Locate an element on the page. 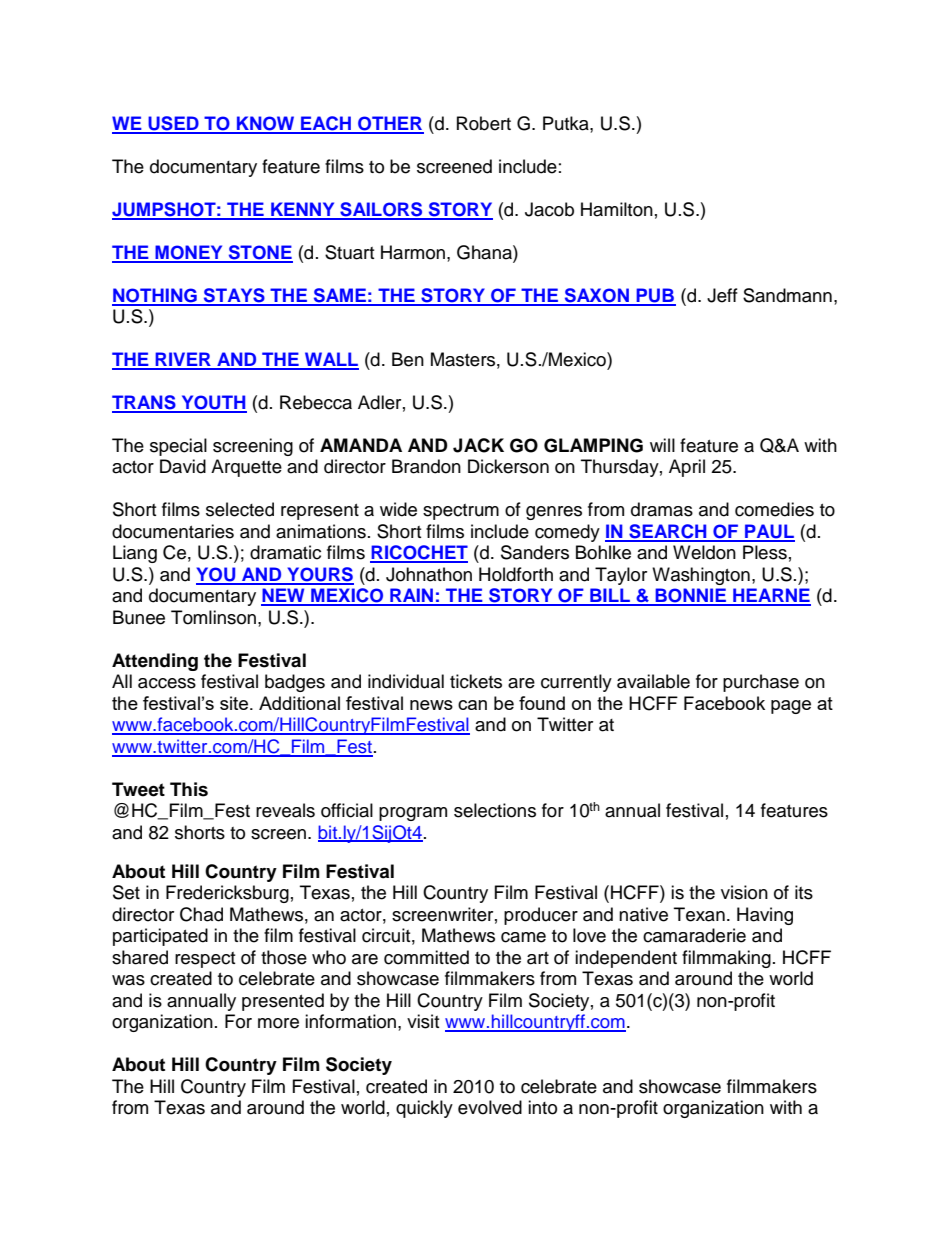 The image size is (952, 1233). more is located at coordinates (278, 1023).
